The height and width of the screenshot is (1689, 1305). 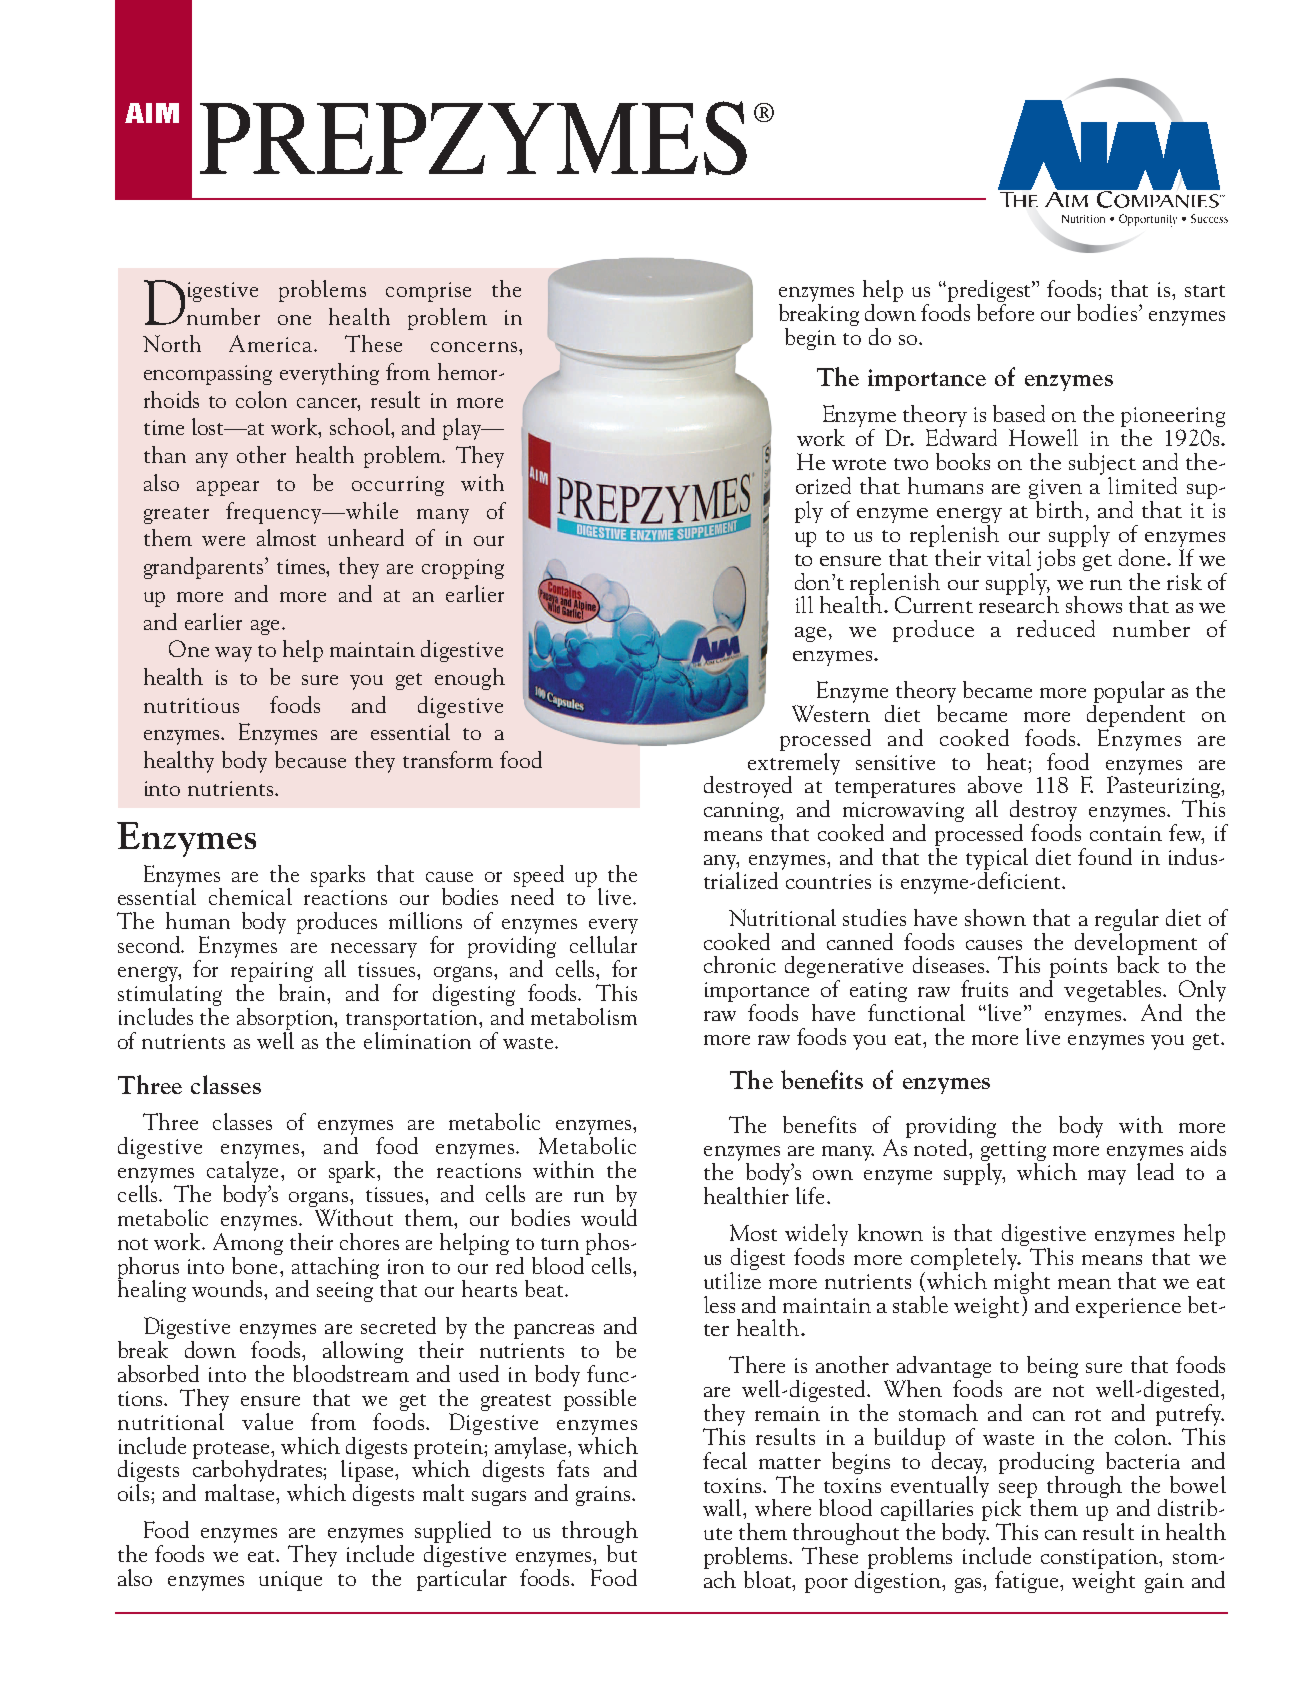 What do you see at coordinates (428, 292) in the screenshot?
I see `comprise` at bounding box center [428, 292].
